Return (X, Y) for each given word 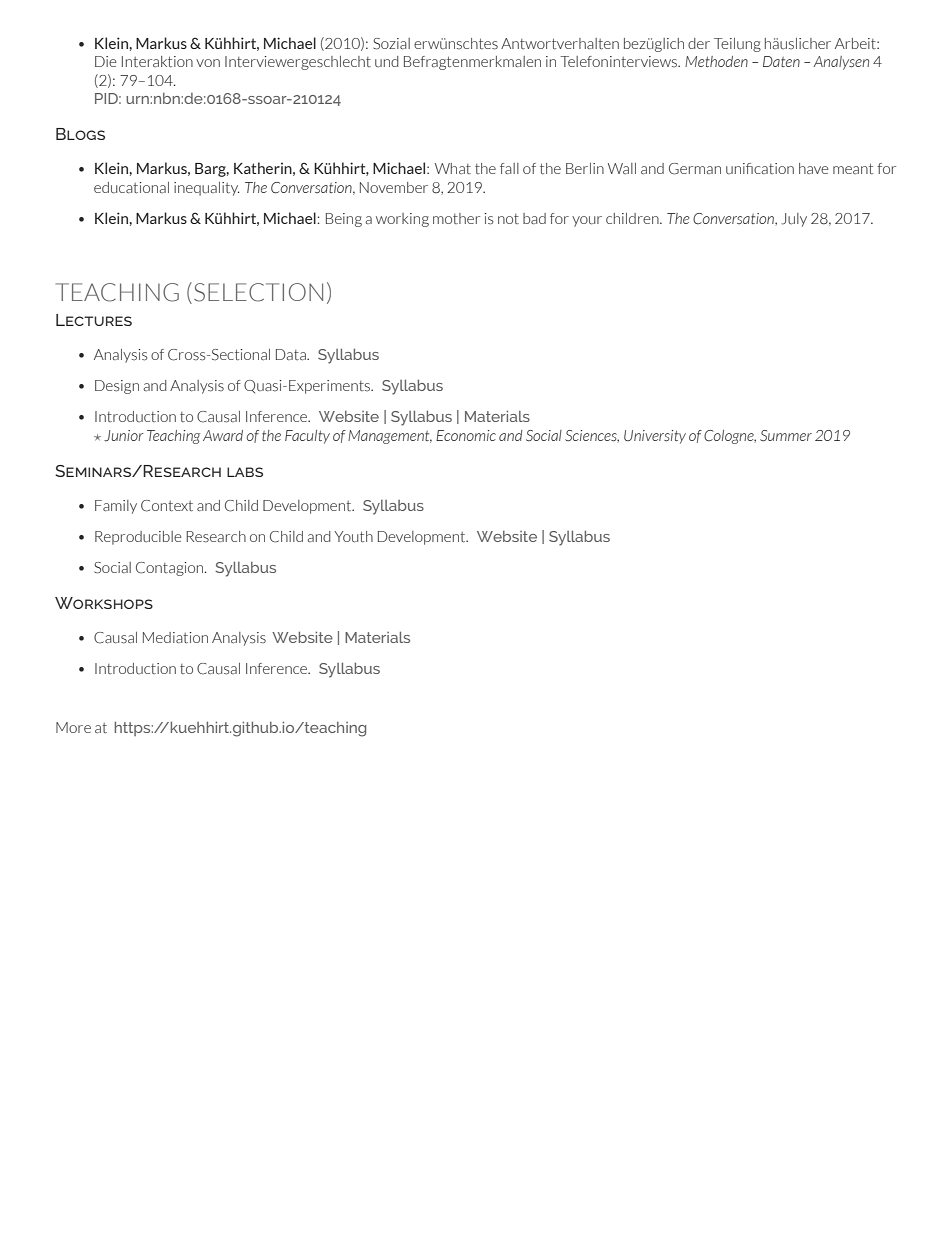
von (208, 63)
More (73, 727)
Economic (466, 435)
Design (117, 387)
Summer (786, 436)
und (387, 61)
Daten (781, 61)
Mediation (175, 637)
